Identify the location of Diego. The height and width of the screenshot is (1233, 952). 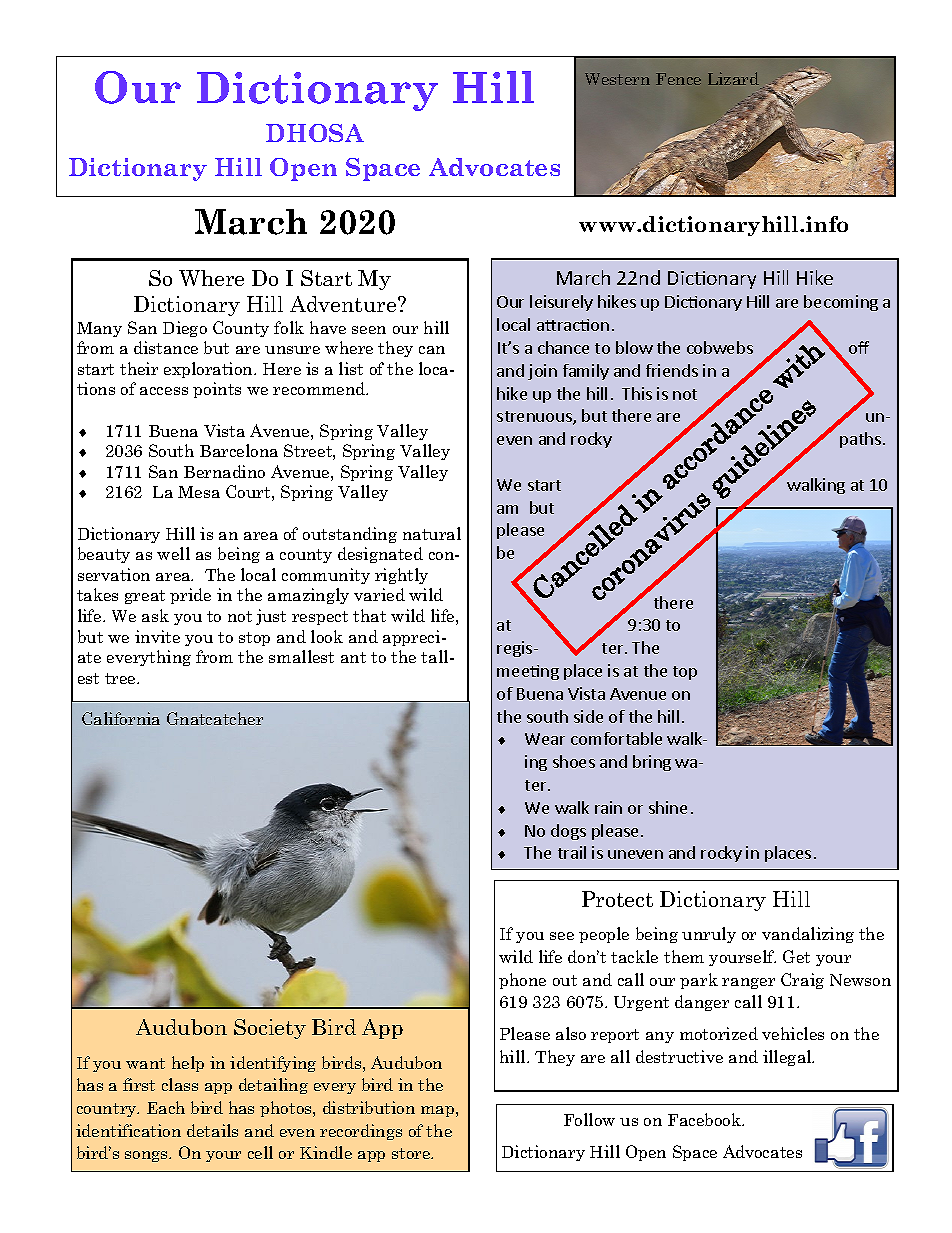
(185, 329).
